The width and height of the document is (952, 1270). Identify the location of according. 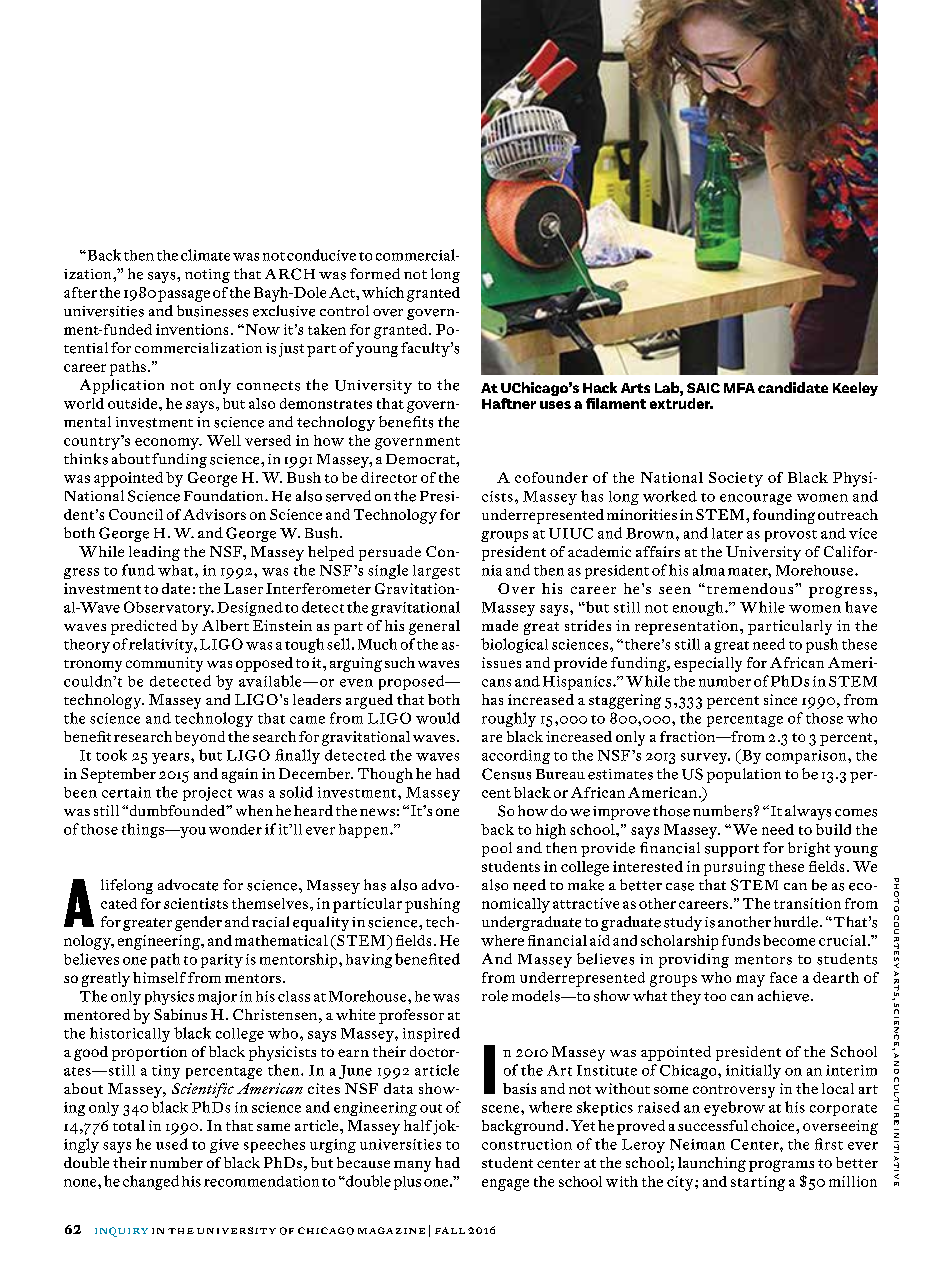
(516, 757).
